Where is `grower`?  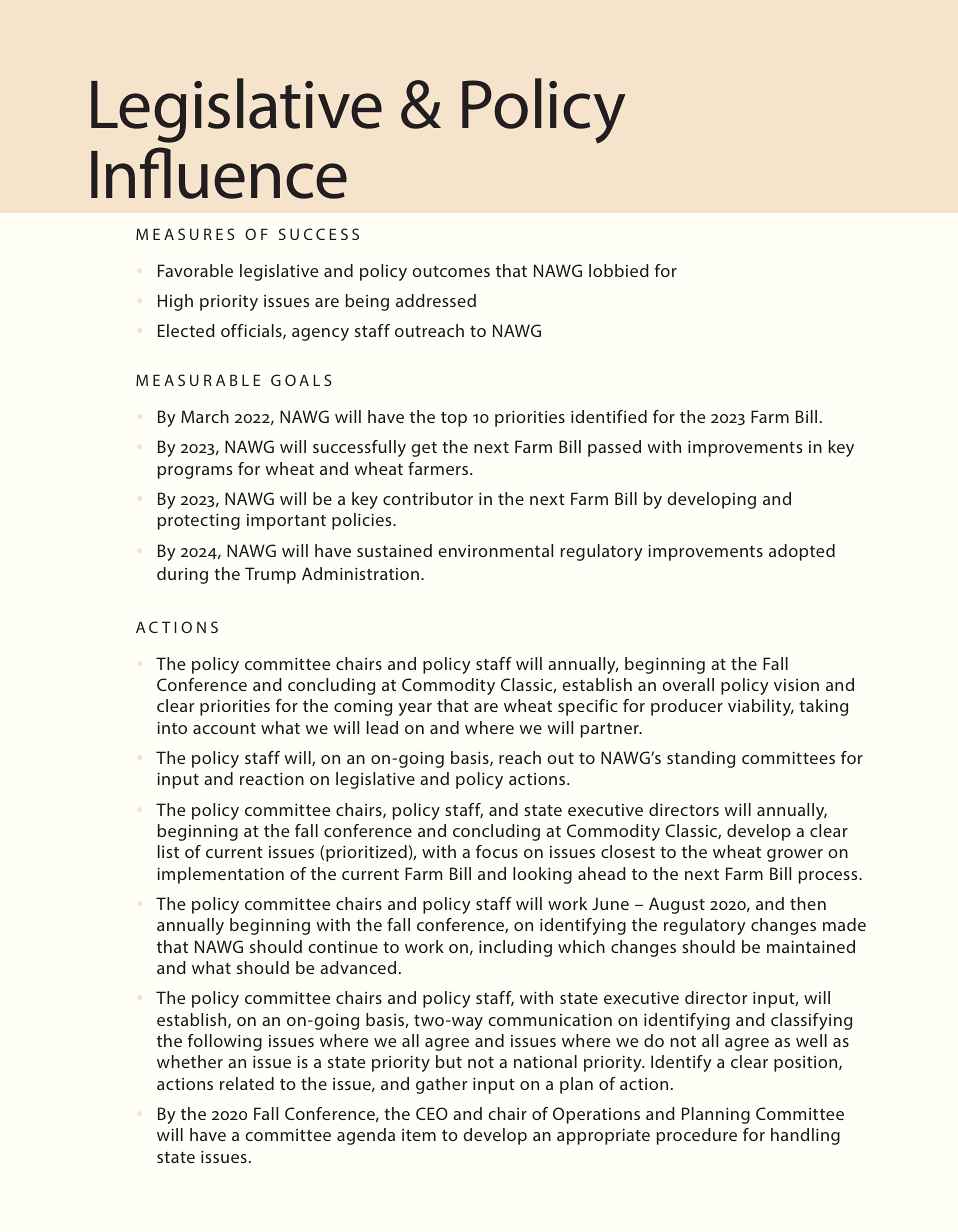
grower is located at coordinates (795, 855).
